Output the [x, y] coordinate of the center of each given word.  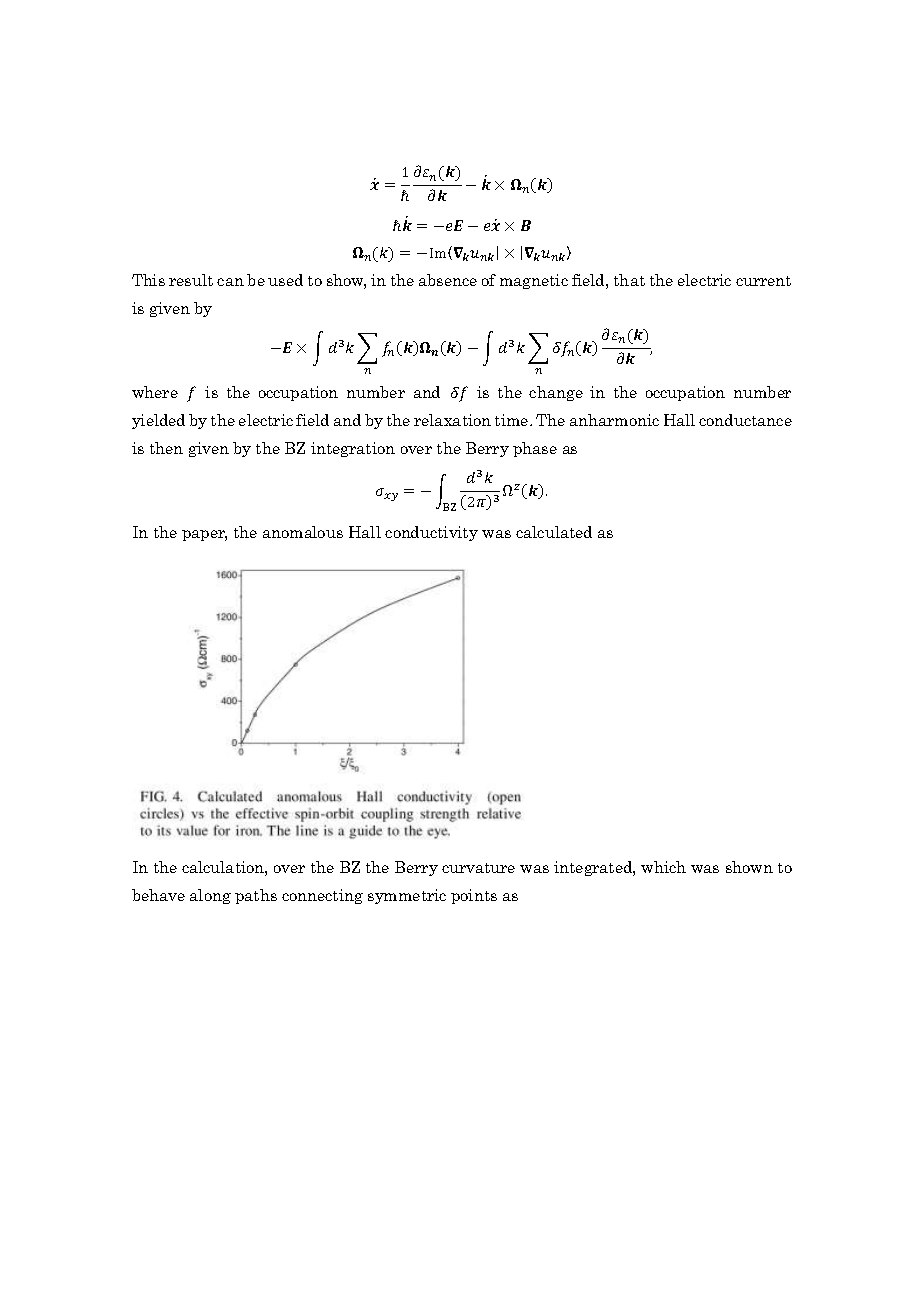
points [474, 896]
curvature [478, 868]
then [166, 448]
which [663, 867]
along [210, 896]
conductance [745, 420]
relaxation [452, 420]
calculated [554, 532]
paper [204, 535]
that [629, 280]
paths [256, 896]
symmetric [407, 896]
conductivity [431, 533]
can [230, 282]
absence [448, 280]
